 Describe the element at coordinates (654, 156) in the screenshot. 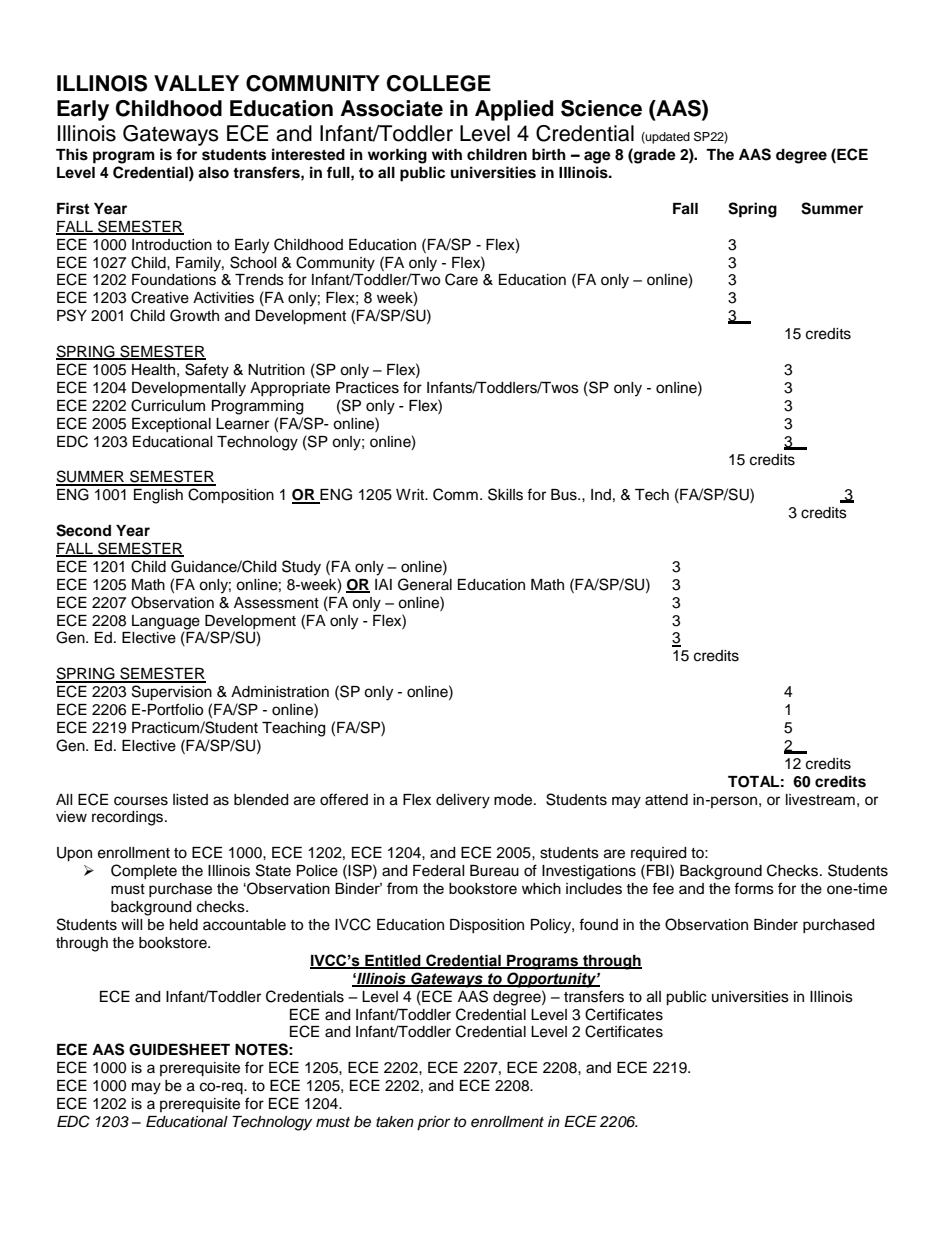

I see `grade` at that location.
